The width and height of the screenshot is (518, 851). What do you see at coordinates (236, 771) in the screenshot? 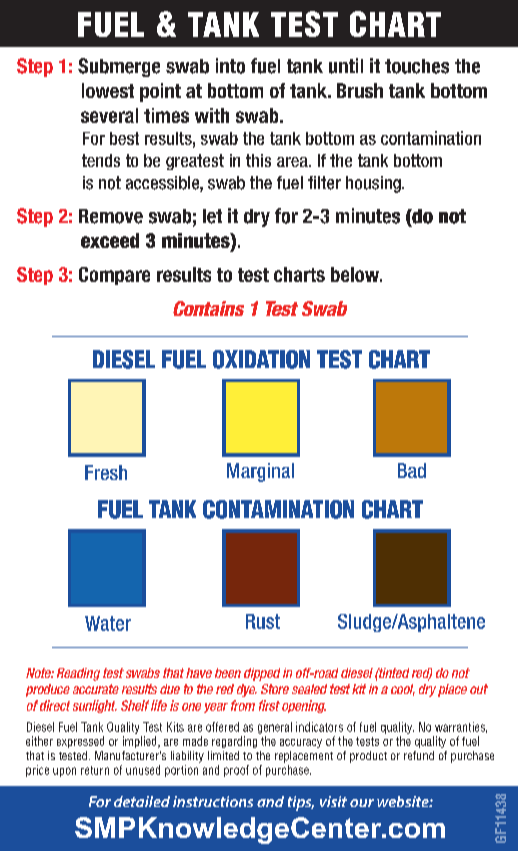
I see `proof` at bounding box center [236, 771].
